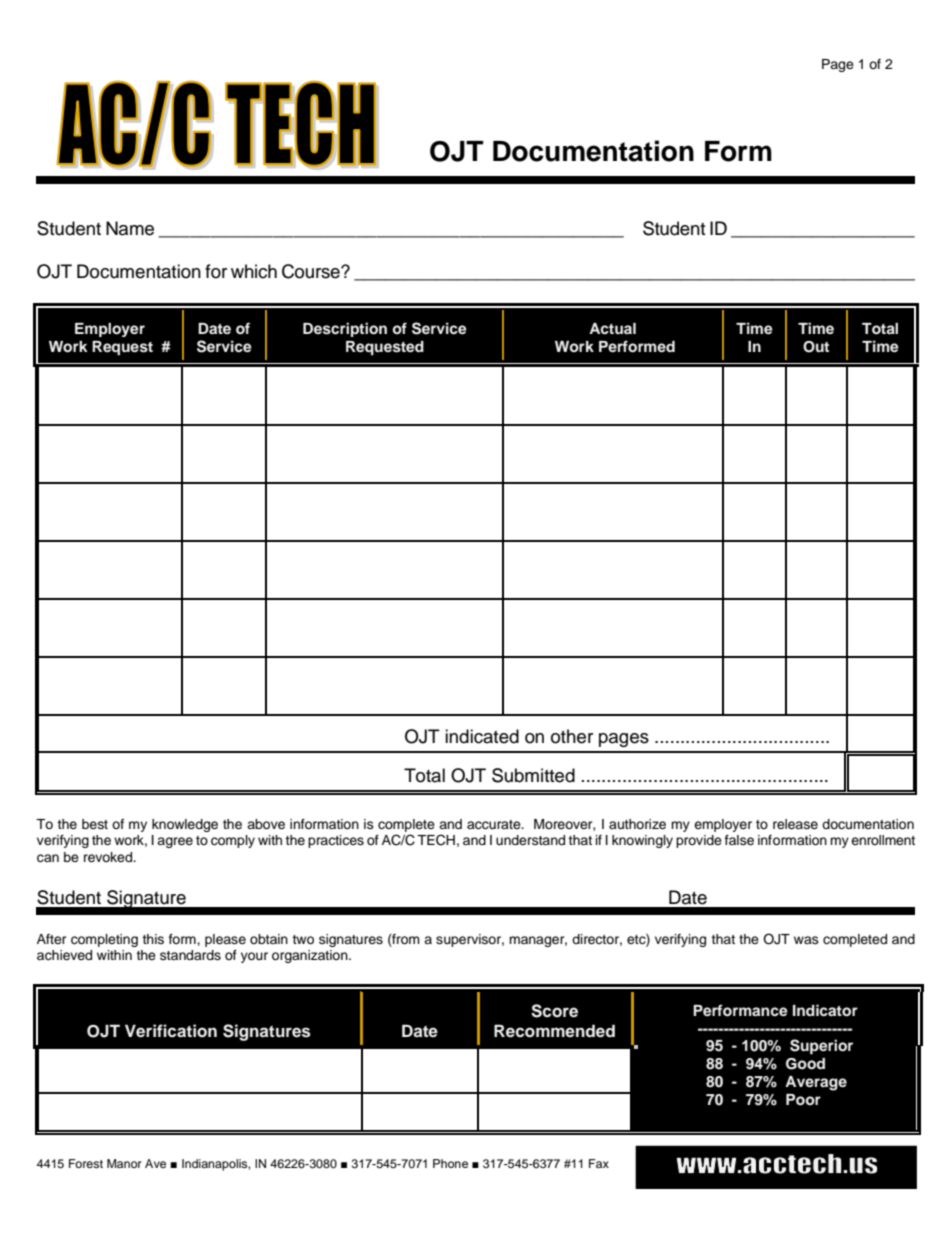 Image resolution: width=952 pixels, height=1233 pixels. Describe the element at coordinates (806, 940) in the image. I see `was` at that location.
